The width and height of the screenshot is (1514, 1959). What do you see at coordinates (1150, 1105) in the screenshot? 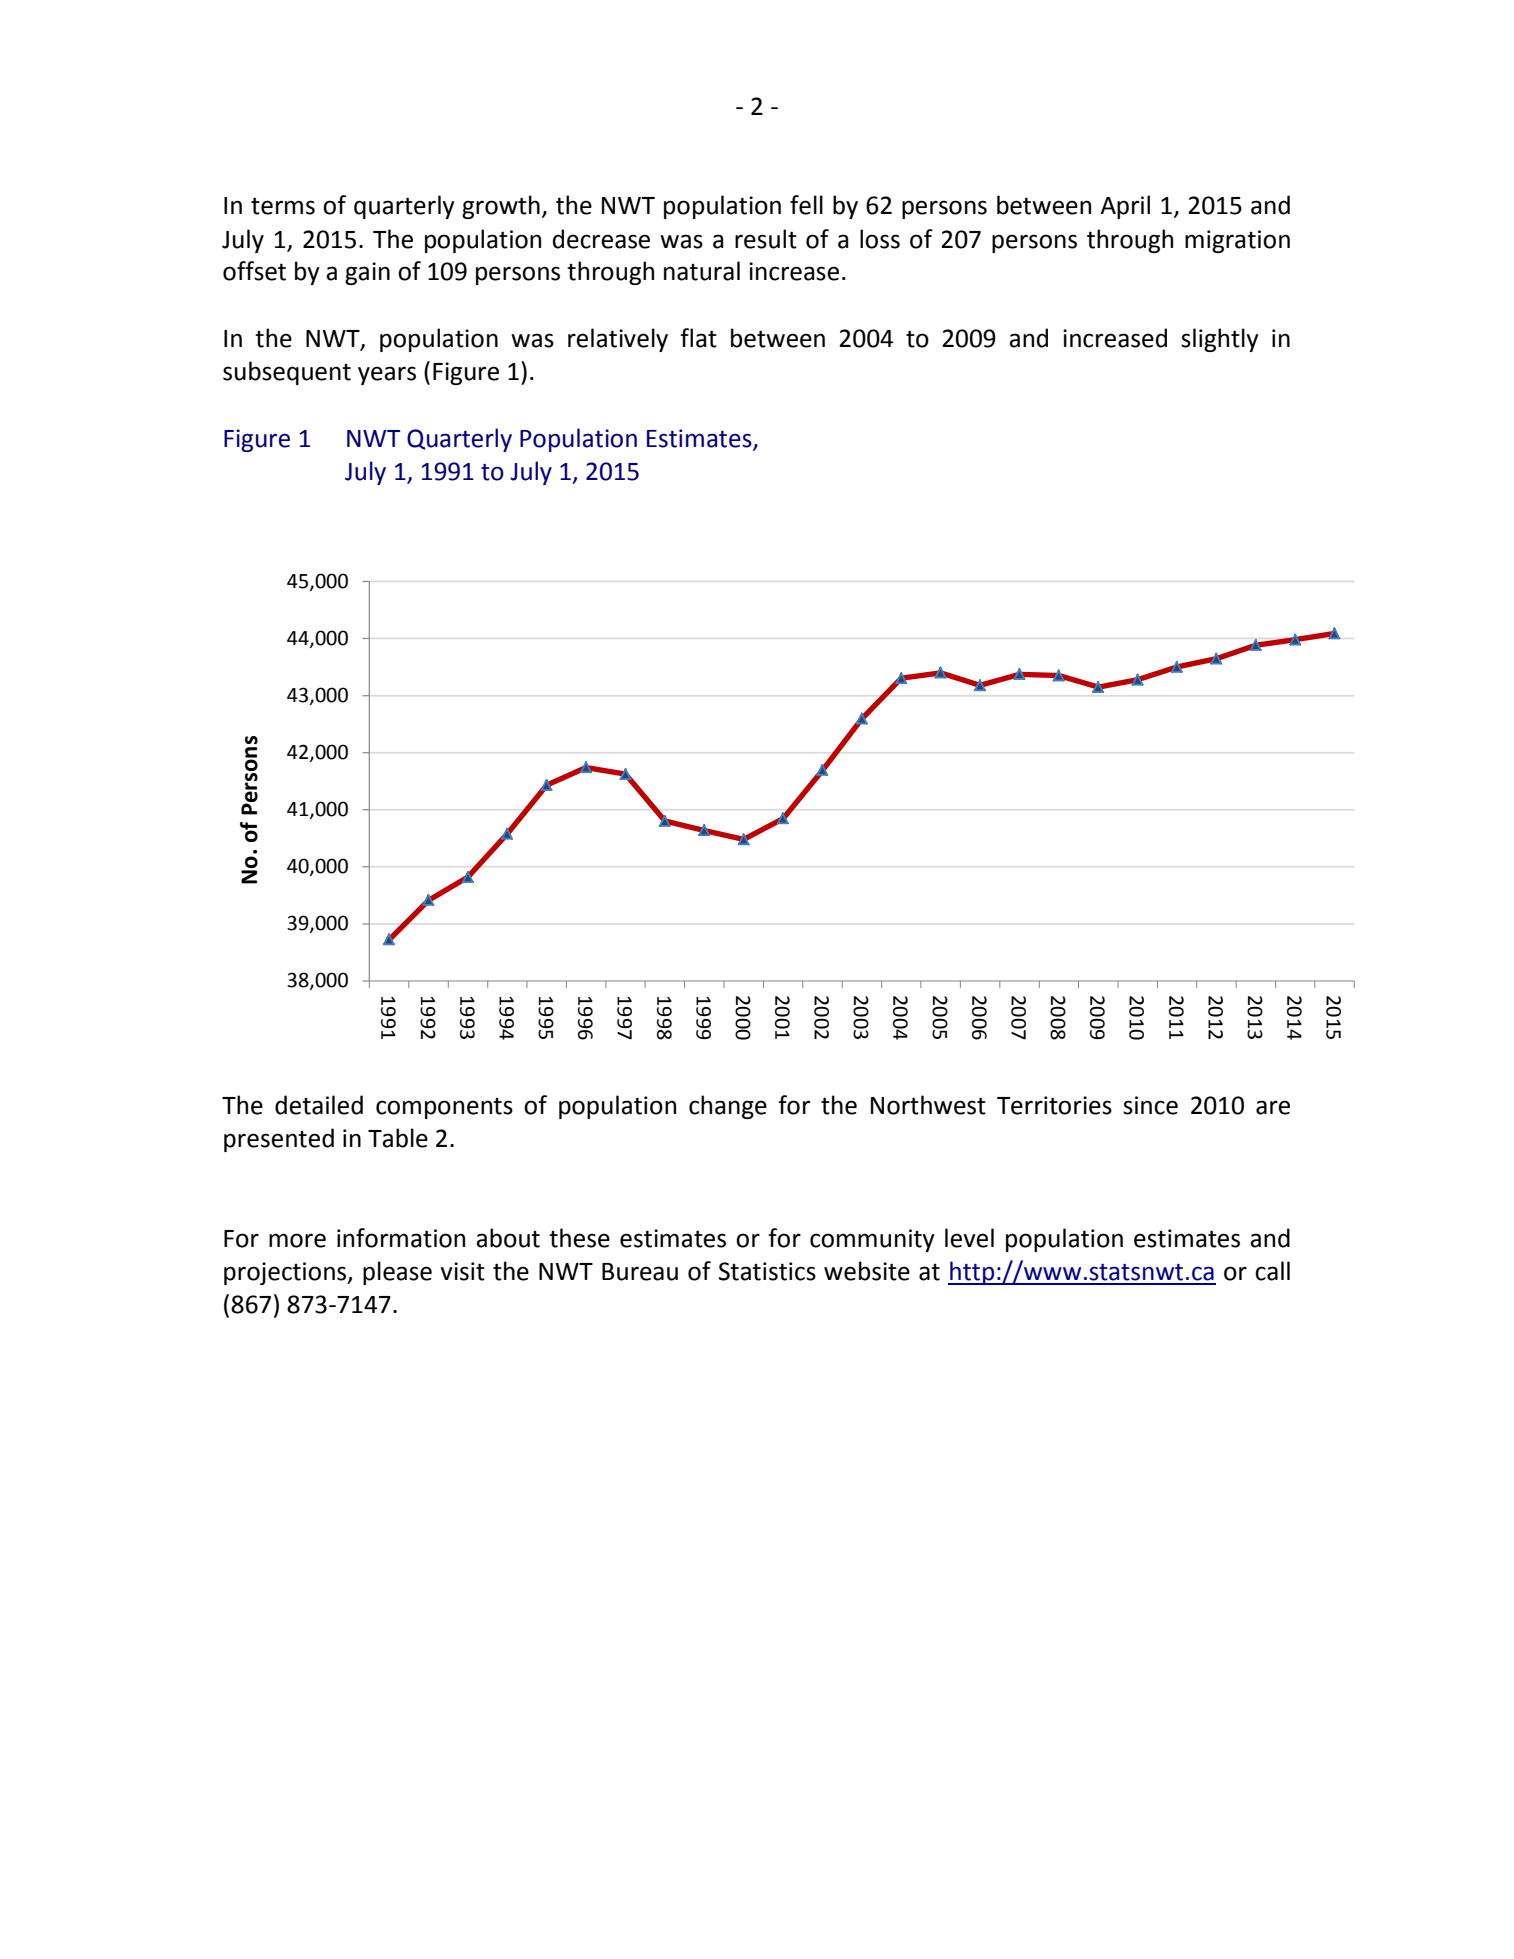
I see `since` at bounding box center [1150, 1105].
